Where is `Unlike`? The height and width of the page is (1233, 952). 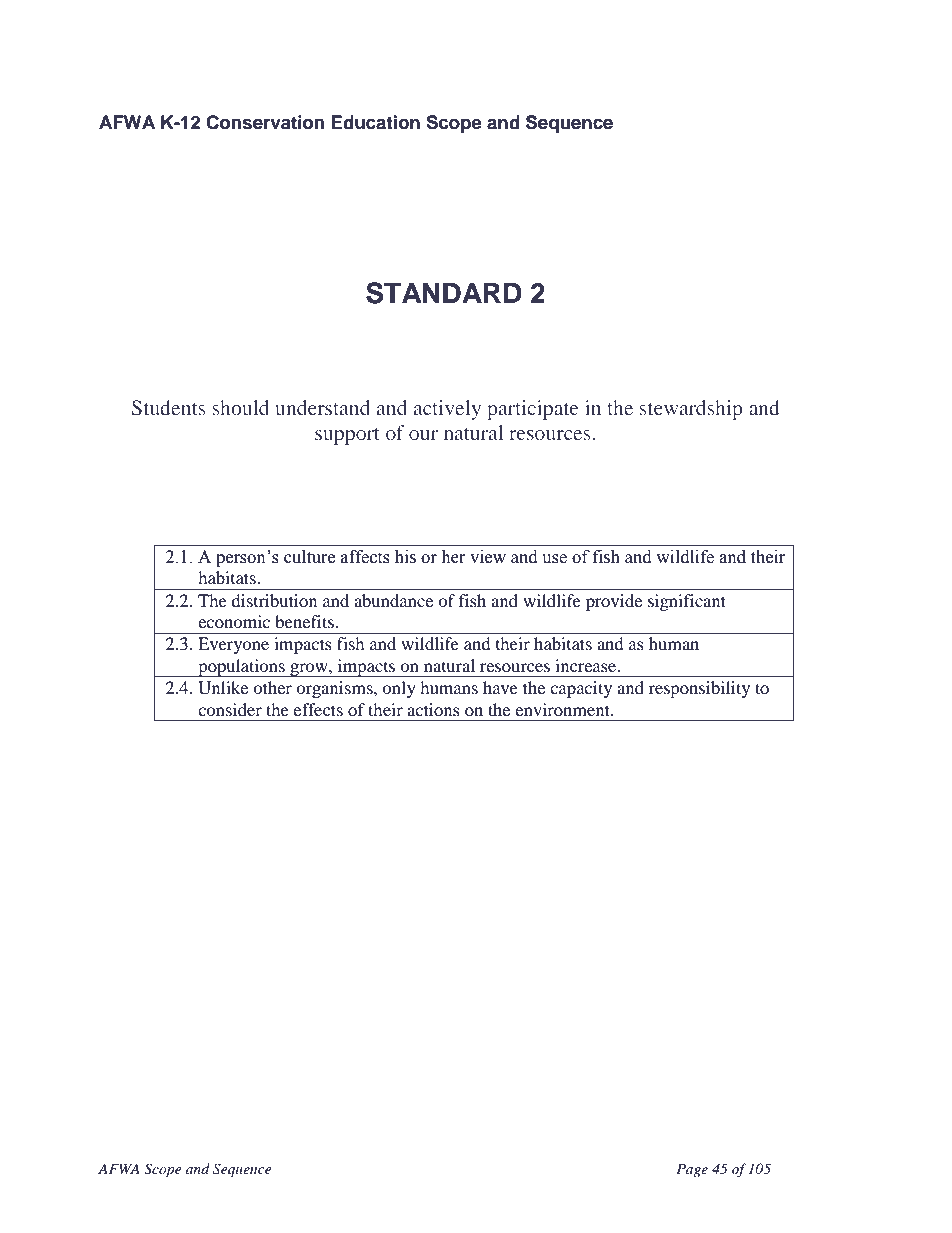
Unlike is located at coordinates (223, 688).
